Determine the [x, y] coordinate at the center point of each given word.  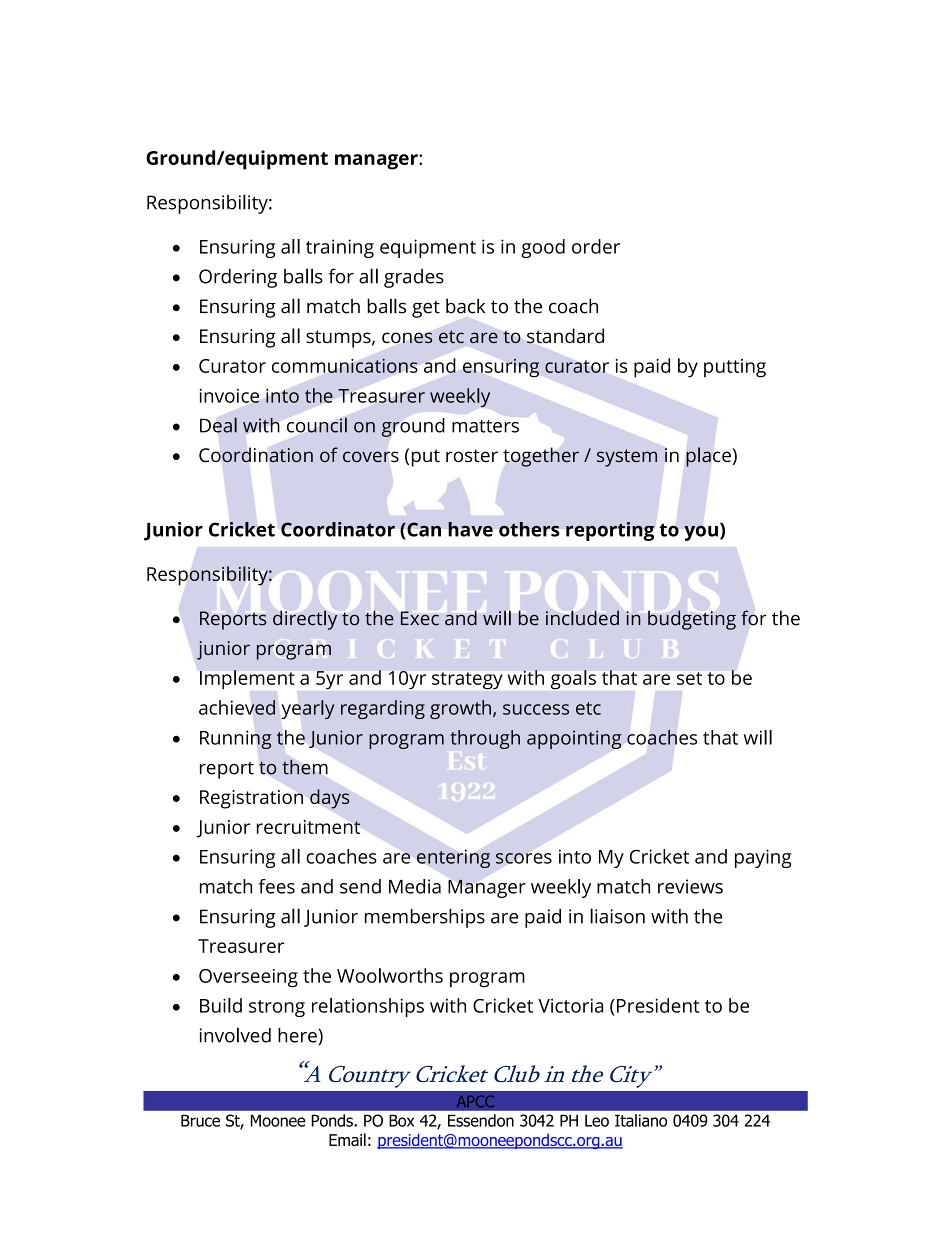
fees [277, 886]
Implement [247, 679]
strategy [467, 680]
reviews [690, 886]
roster [472, 455]
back [465, 306]
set [689, 678]
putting [735, 368]
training [340, 248]
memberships [425, 918]
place [708, 457]
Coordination [256, 455]
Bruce [200, 1120]
